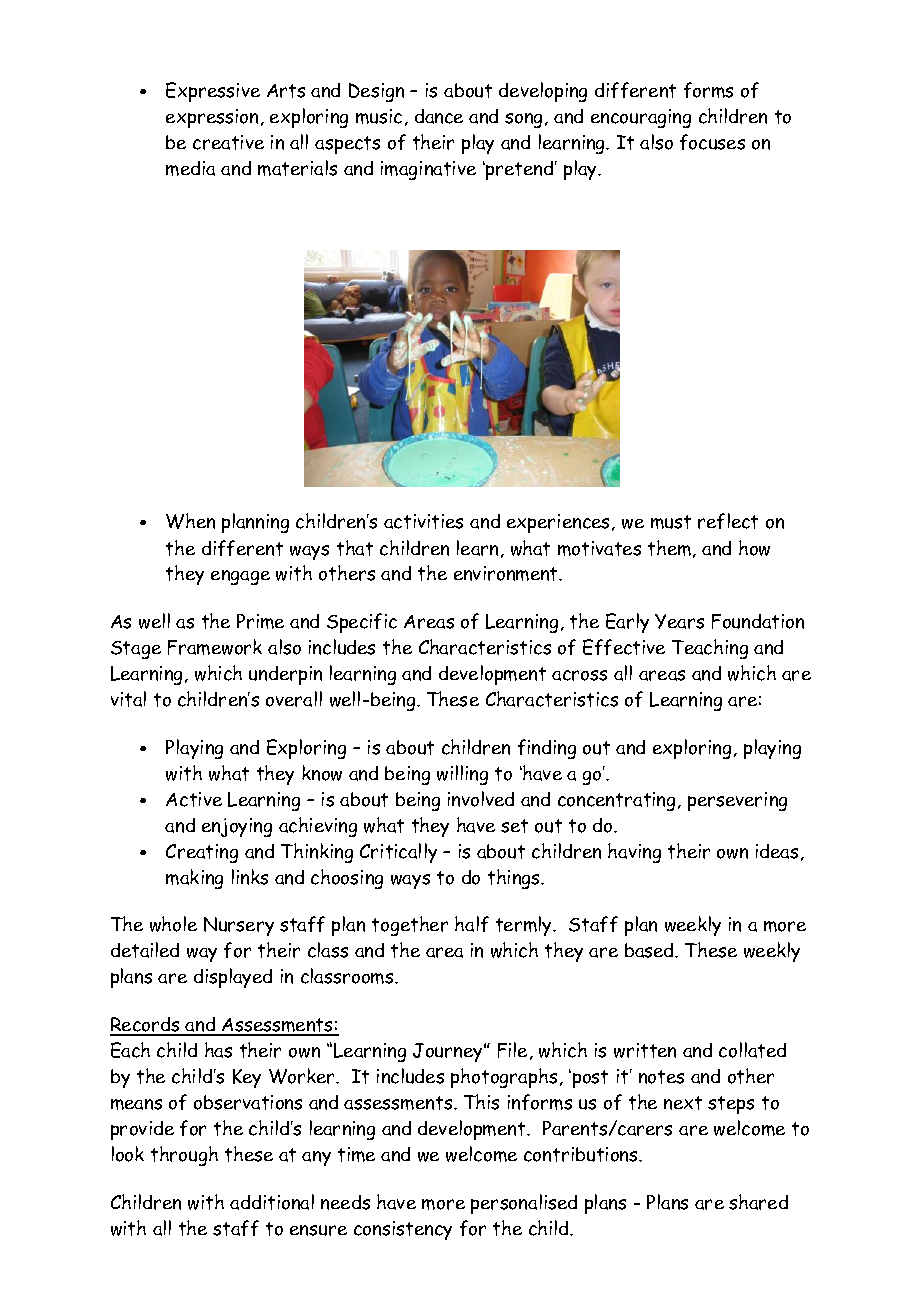 This screenshot has width=924, height=1308. I want to click on based, so click(650, 950).
